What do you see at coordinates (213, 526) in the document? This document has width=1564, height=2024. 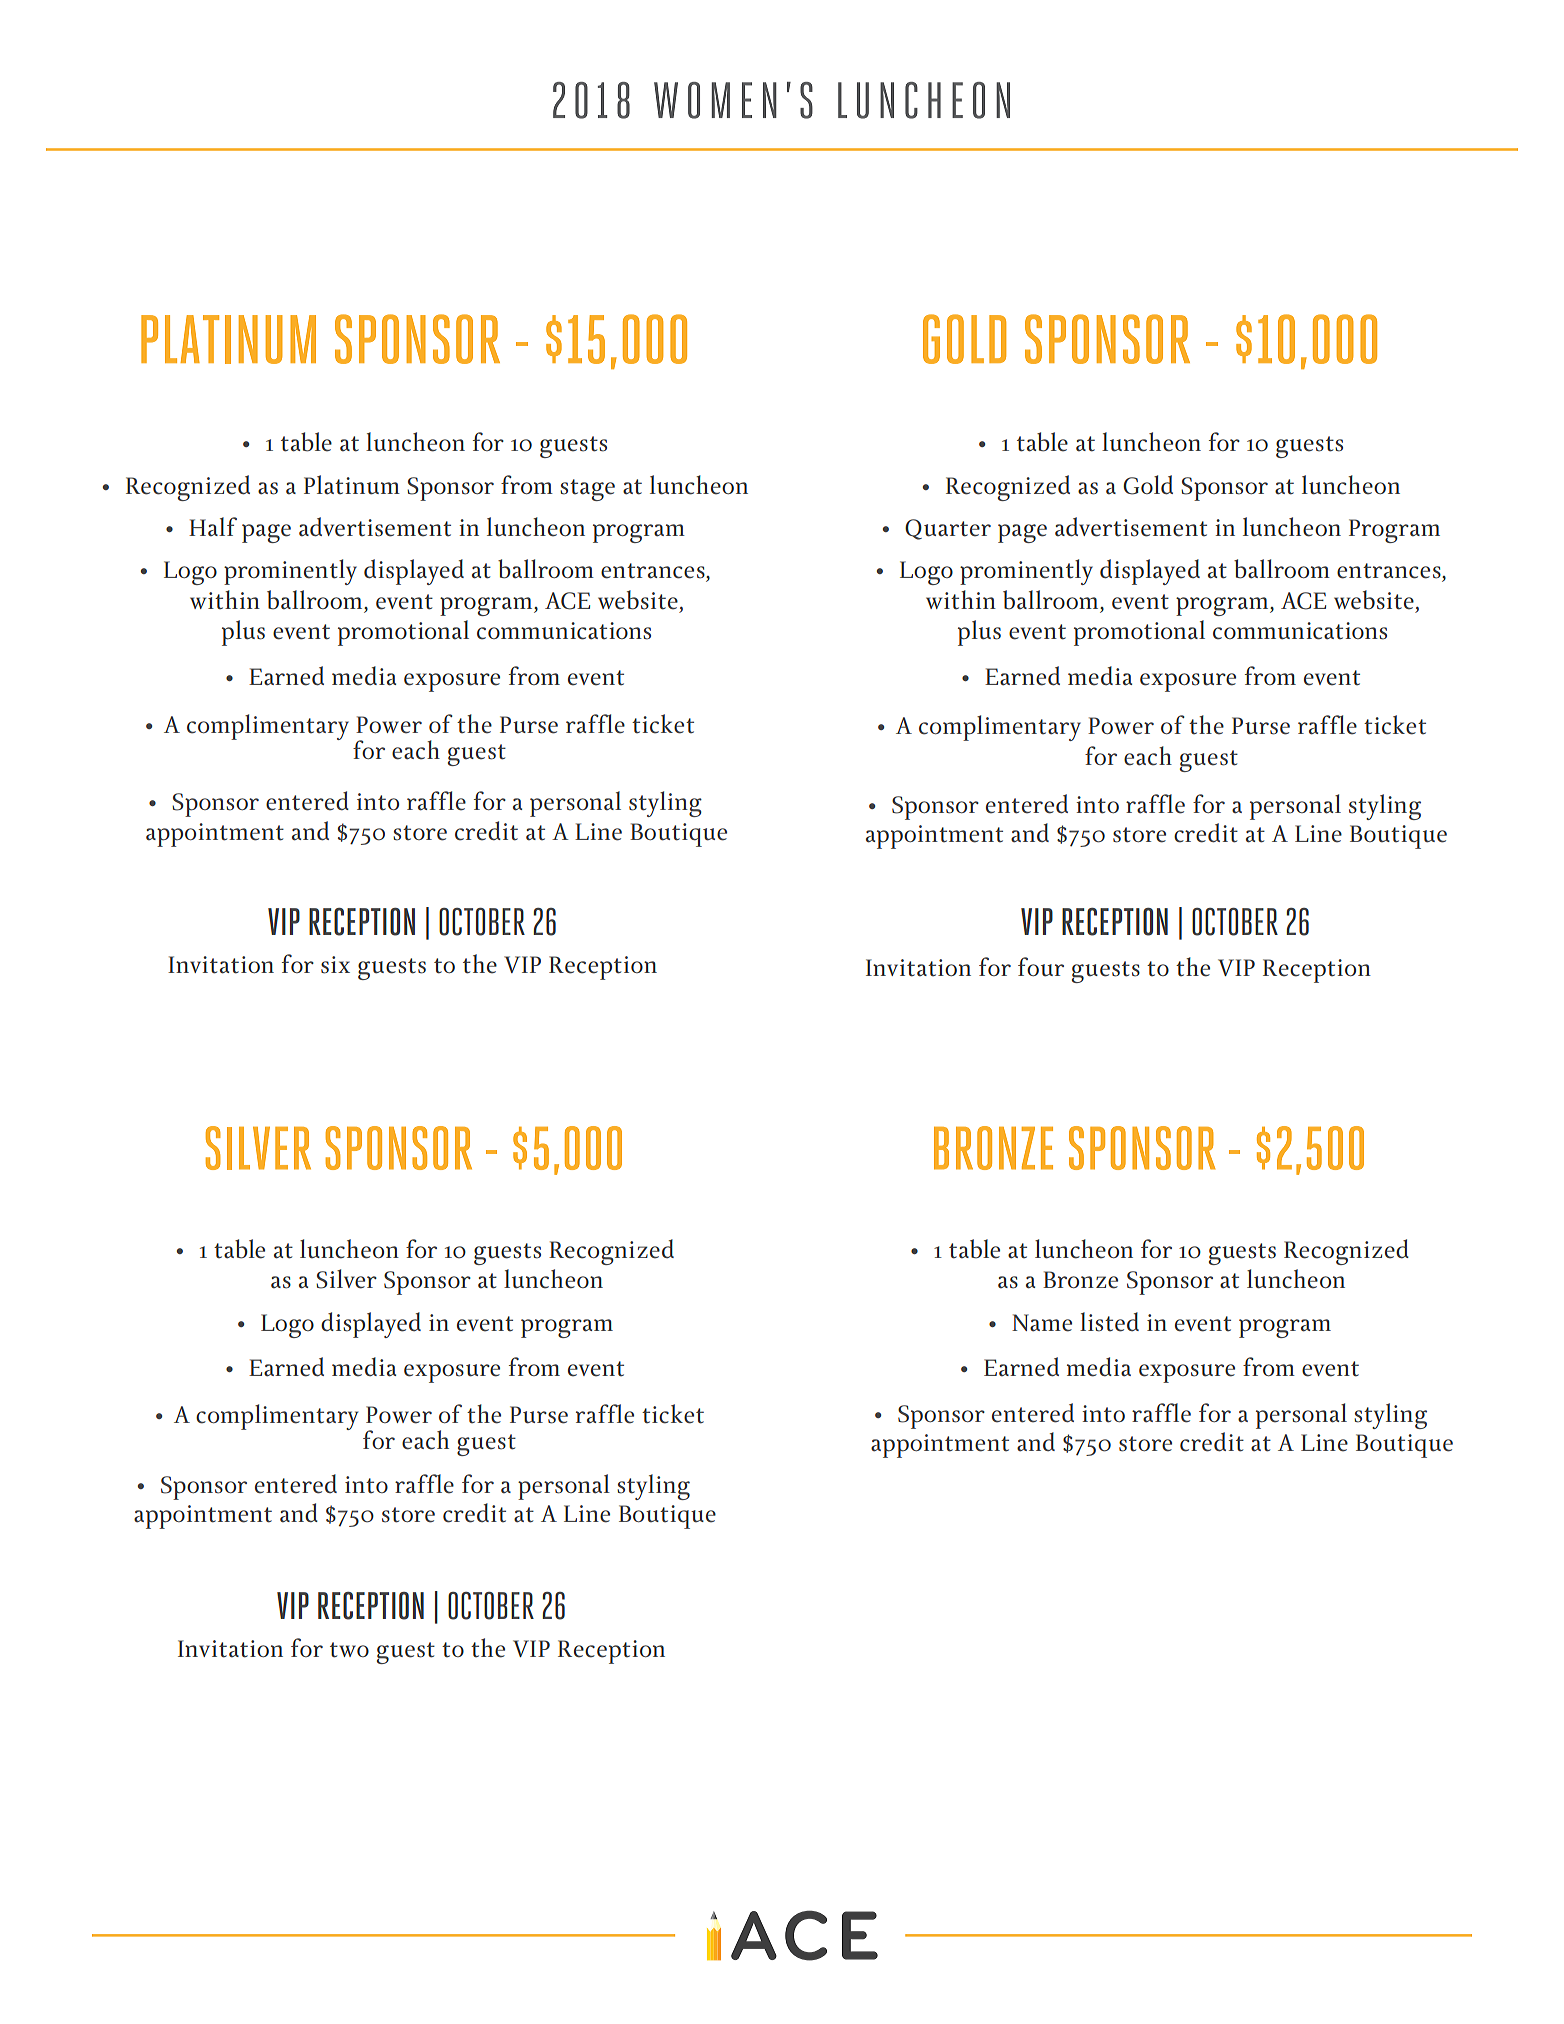 I see `Half` at bounding box center [213, 526].
